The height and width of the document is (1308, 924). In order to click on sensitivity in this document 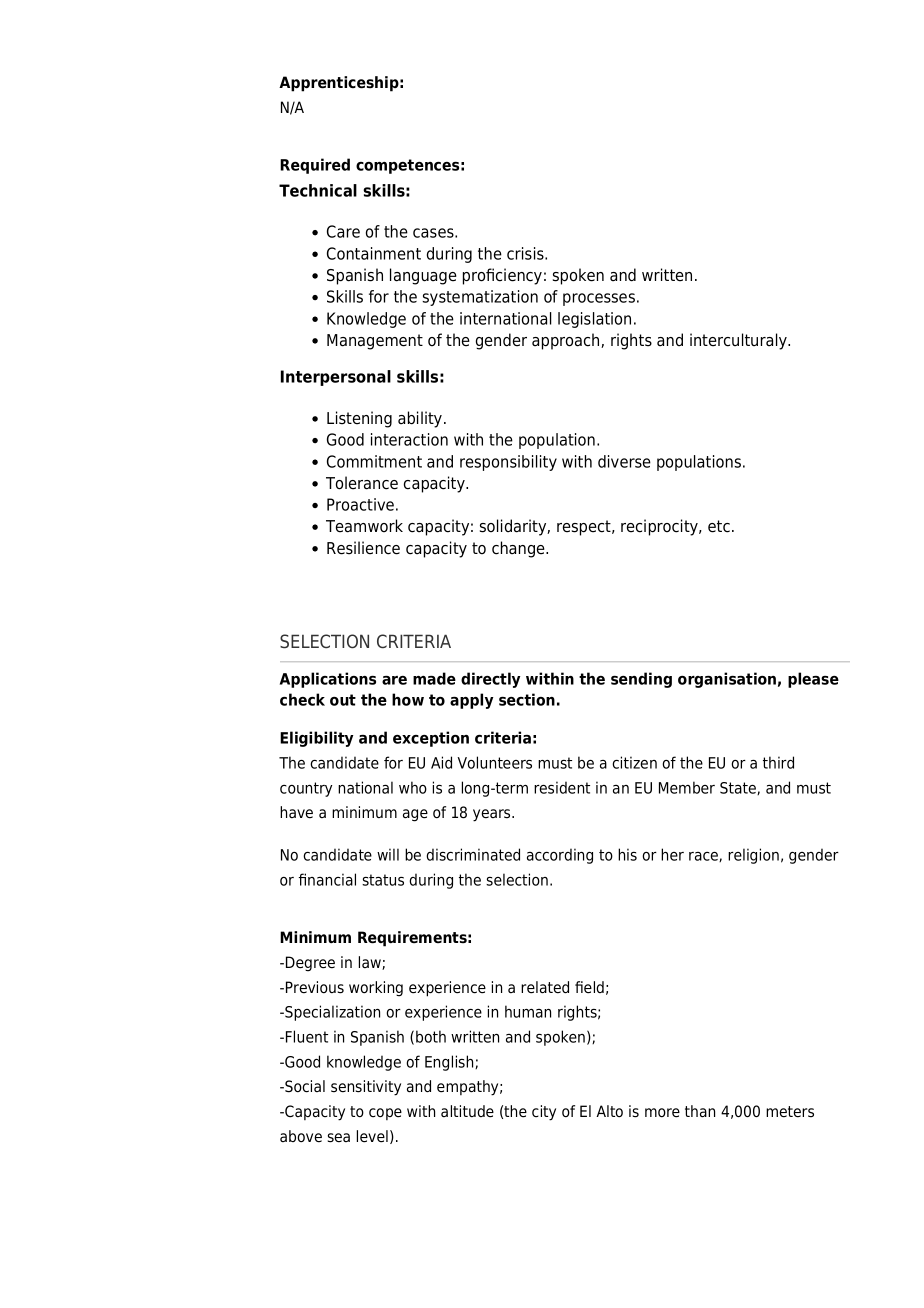, I will do `click(366, 1088)`.
